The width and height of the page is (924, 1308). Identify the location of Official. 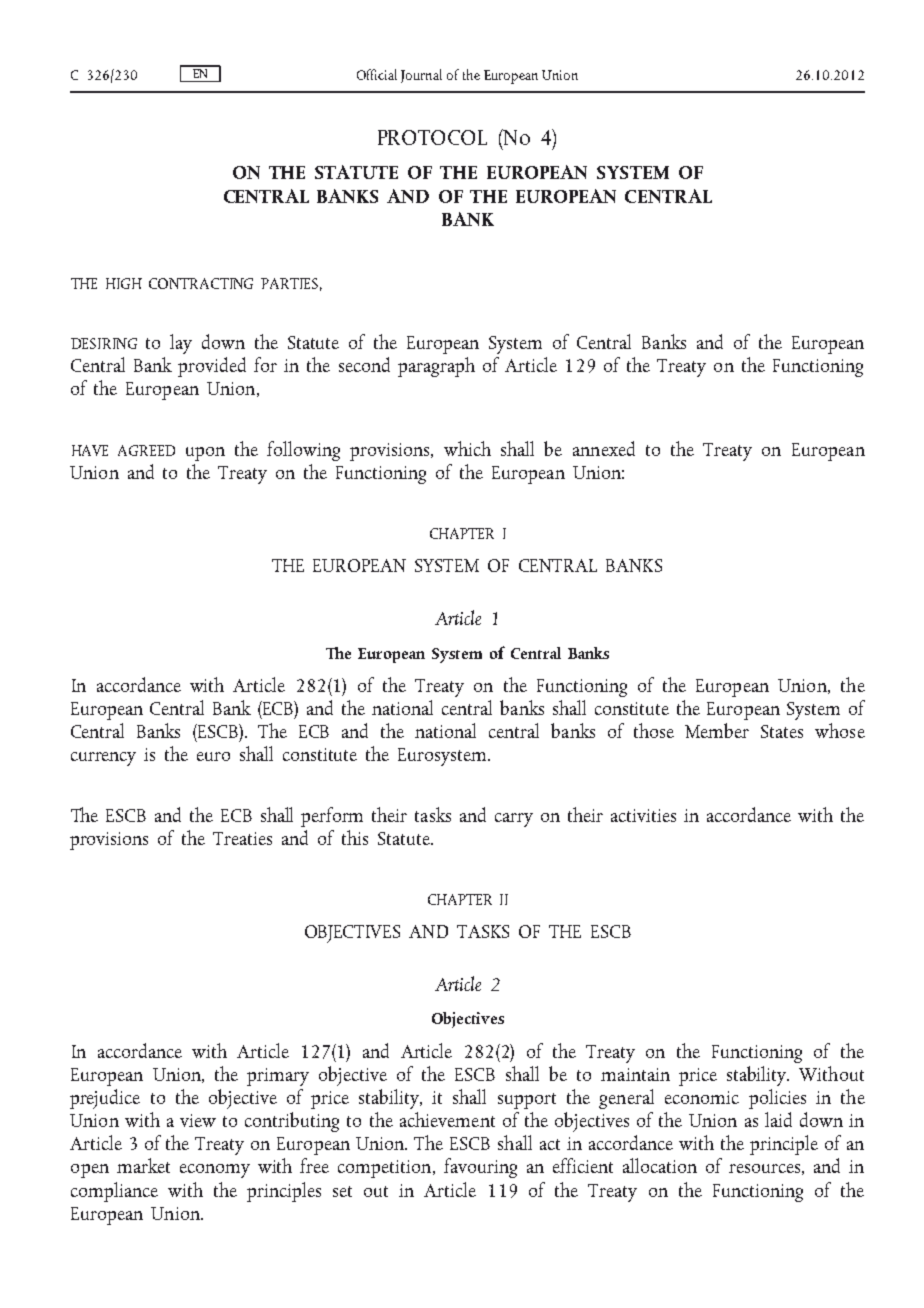
(377, 74).
